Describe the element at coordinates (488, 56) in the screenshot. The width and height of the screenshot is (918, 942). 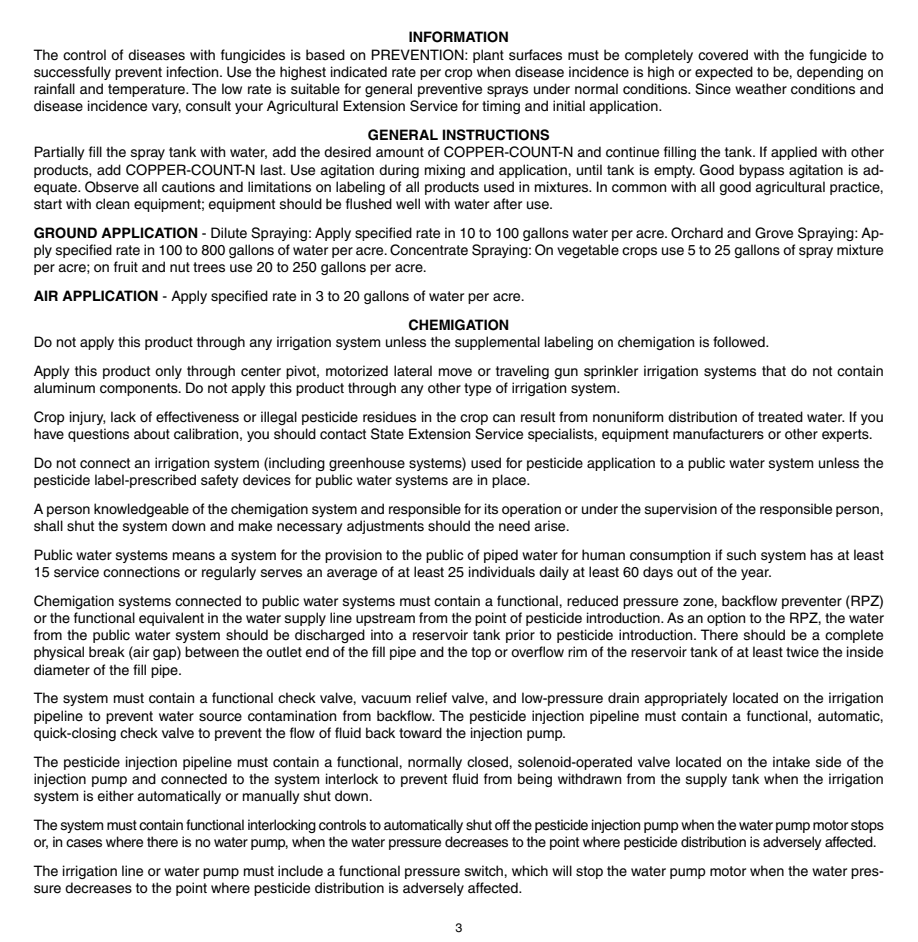
I see `plant` at that location.
